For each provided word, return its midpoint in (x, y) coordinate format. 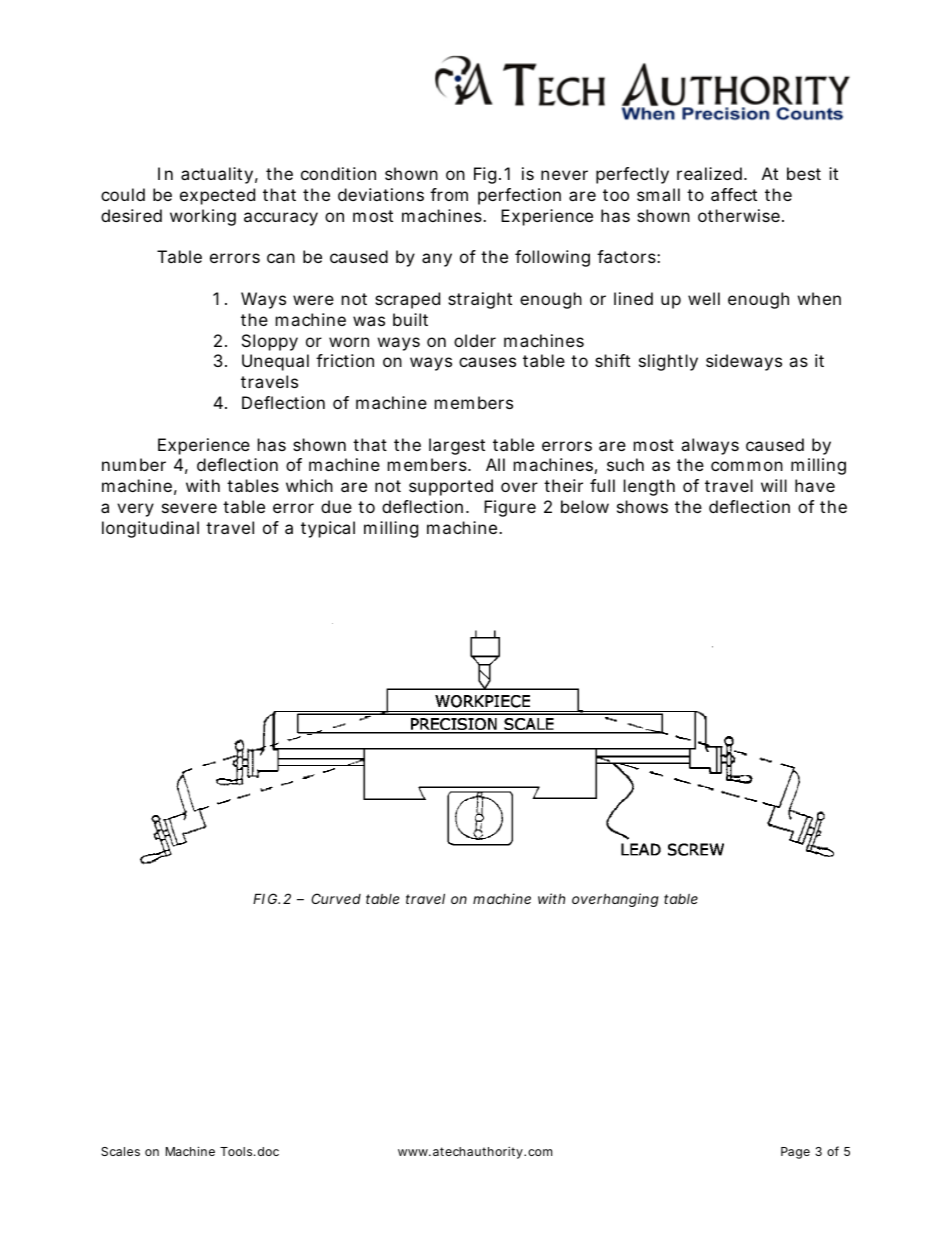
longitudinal (150, 529)
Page (795, 1153)
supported (451, 487)
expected (217, 196)
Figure (510, 508)
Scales (120, 1151)
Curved (336, 898)
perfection (519, 196)
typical (328, 529)
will (774, 485)
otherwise (741, 215)
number (134, 464)
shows (642, 506)
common (747, 466)
